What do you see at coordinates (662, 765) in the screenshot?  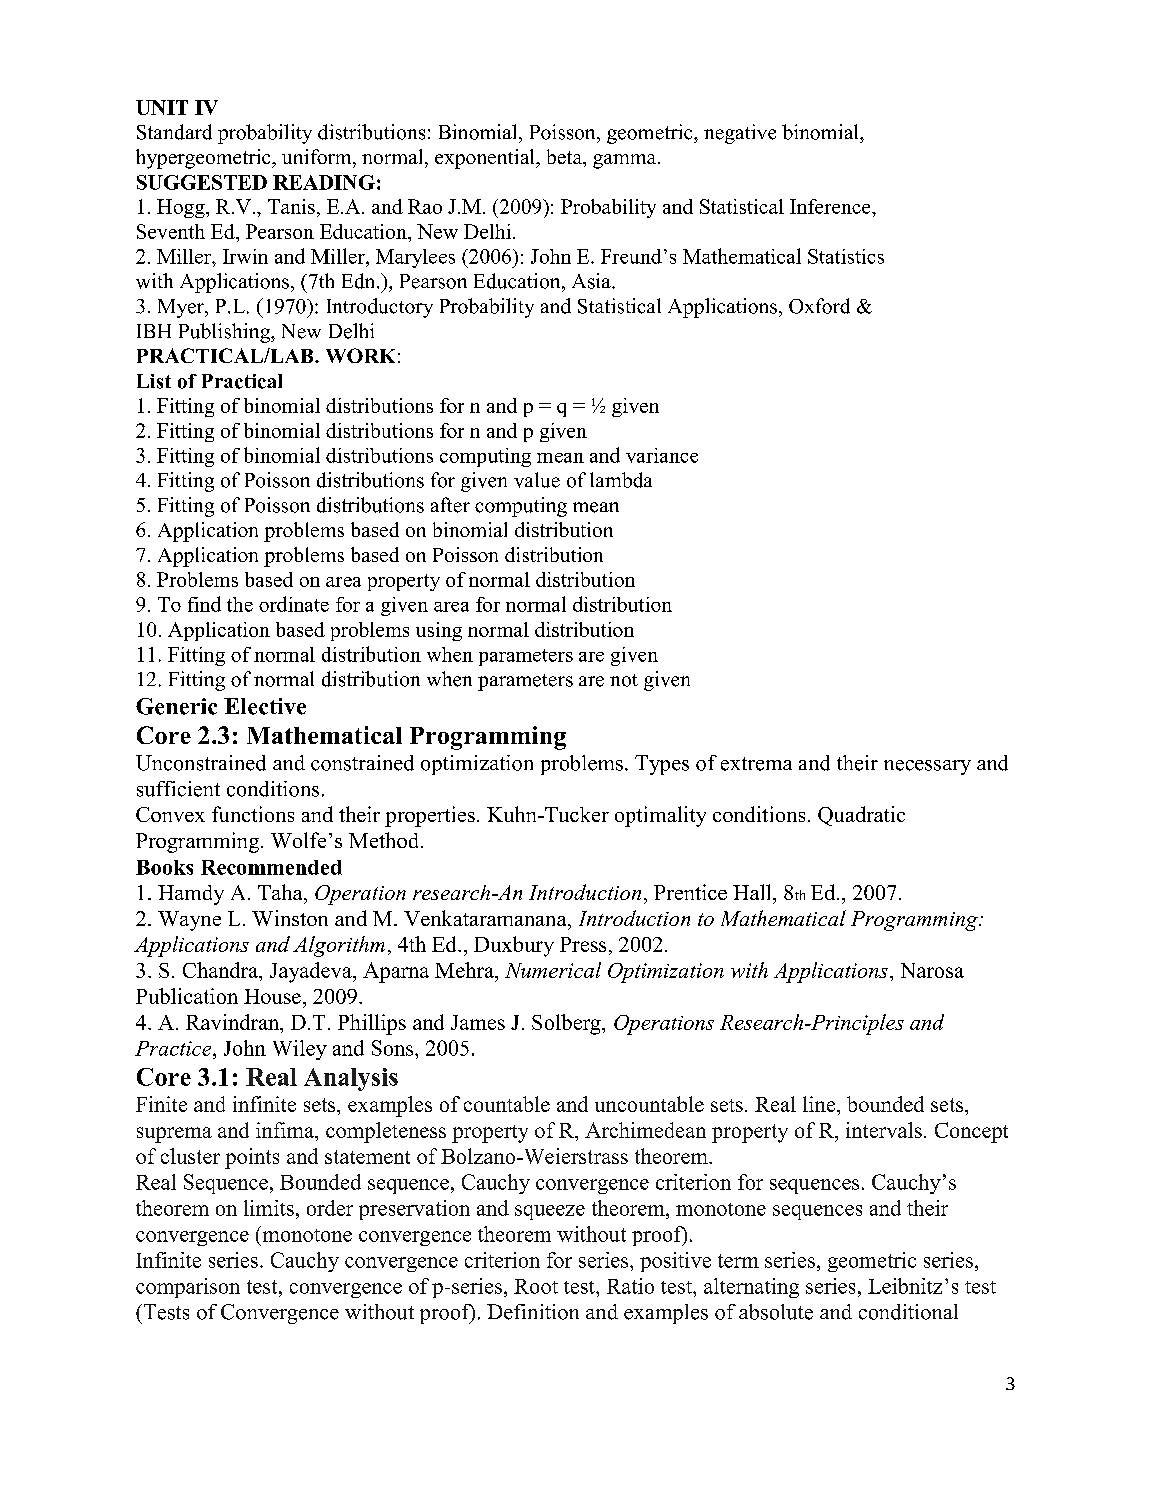 I see `Types` at bounding box center [662, 765].
